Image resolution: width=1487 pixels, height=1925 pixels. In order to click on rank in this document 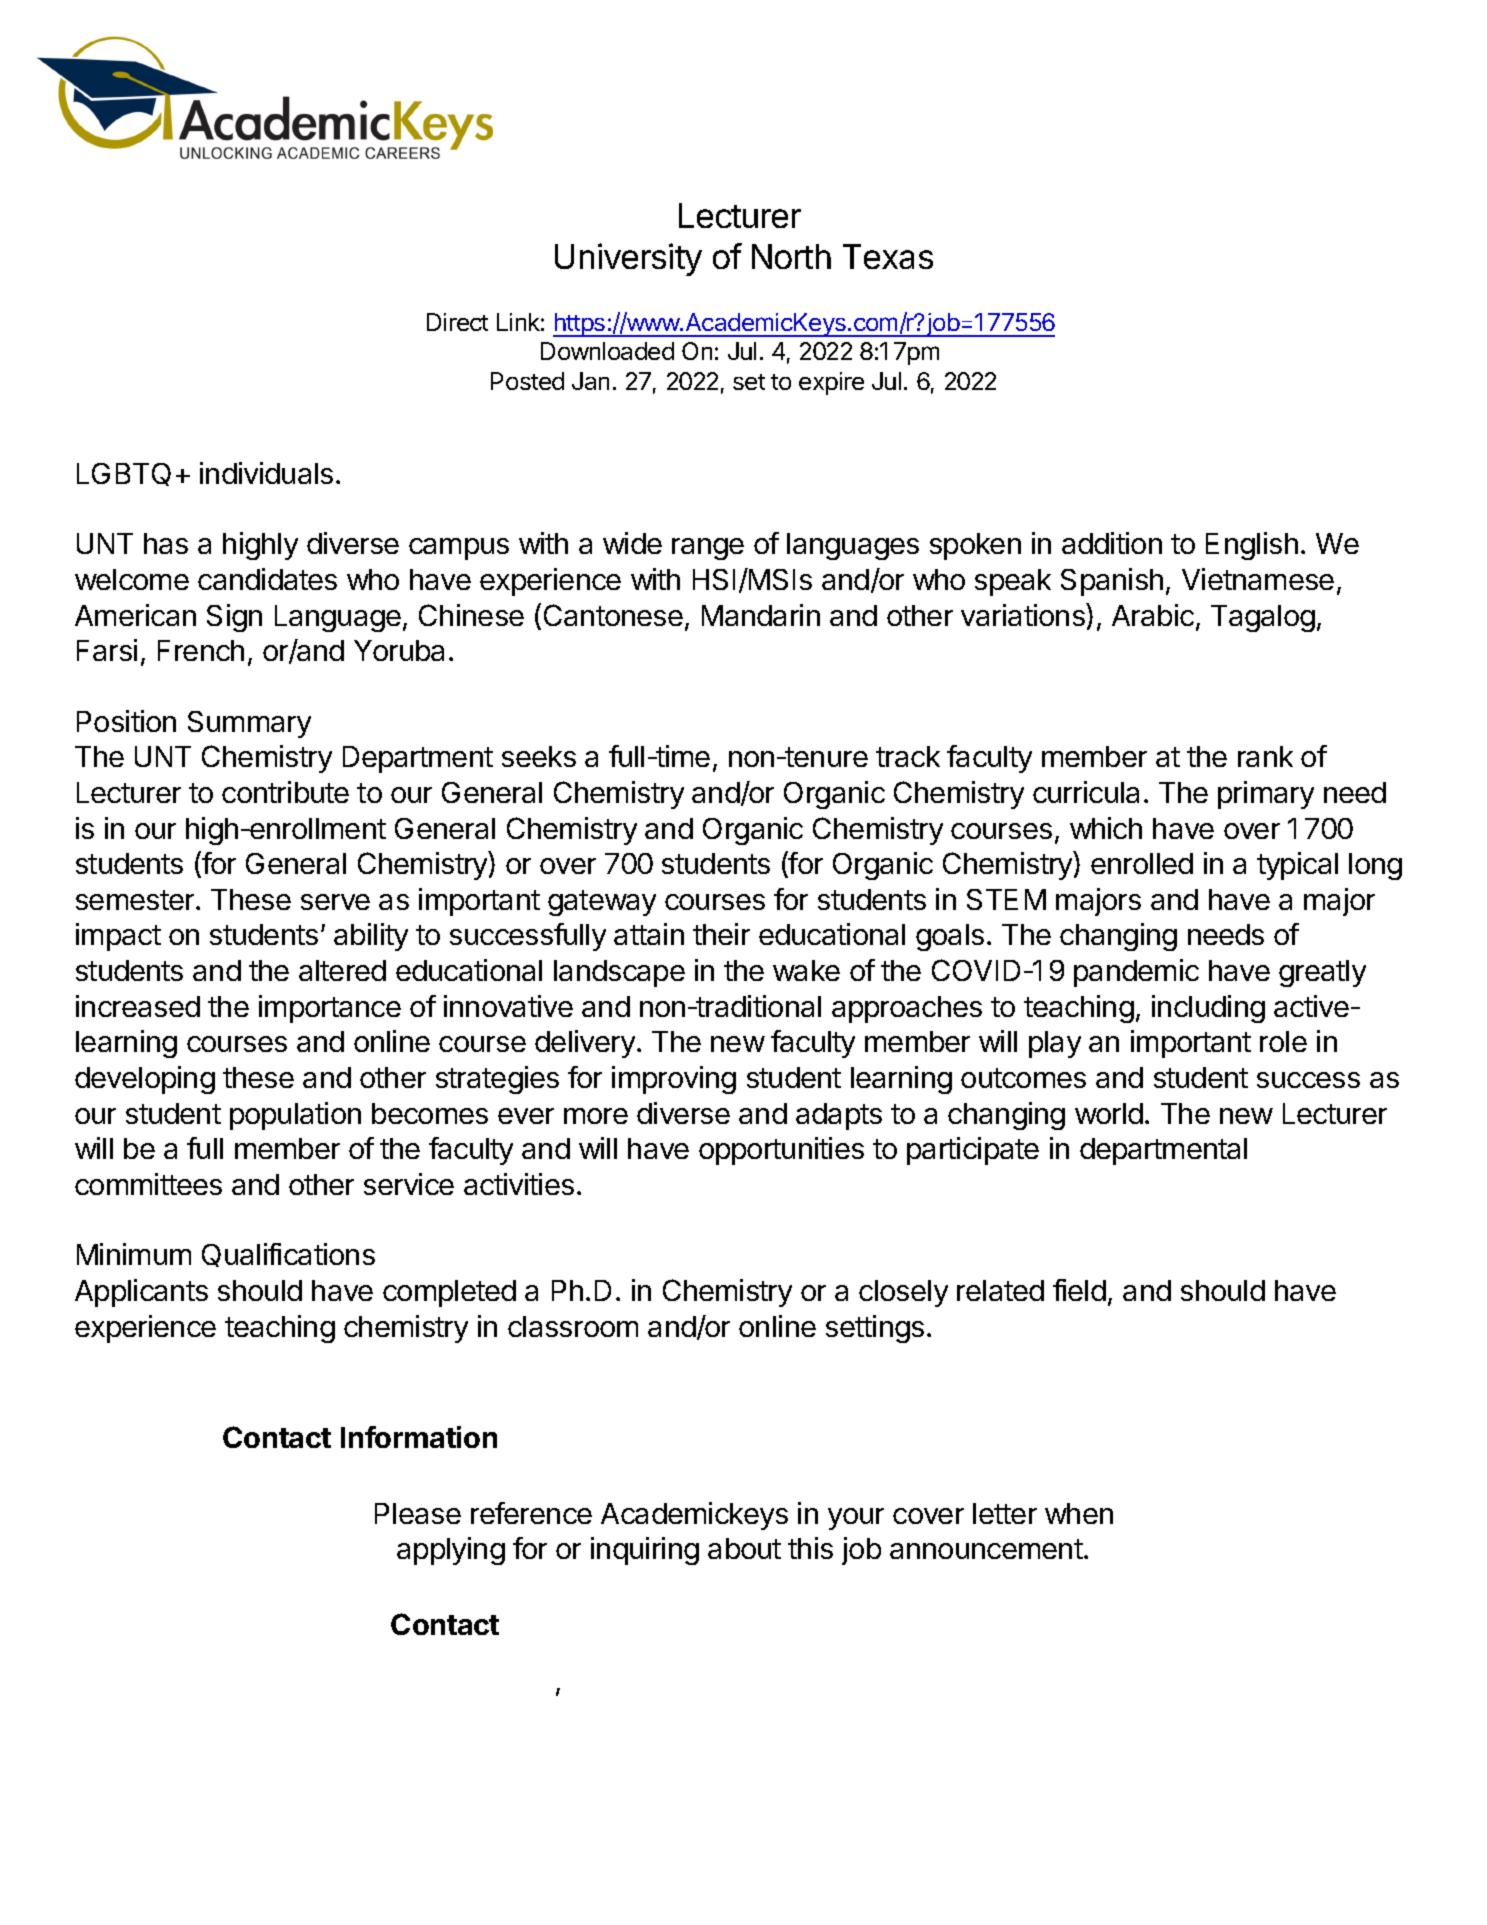, I will do `click(1265, 756)`.
